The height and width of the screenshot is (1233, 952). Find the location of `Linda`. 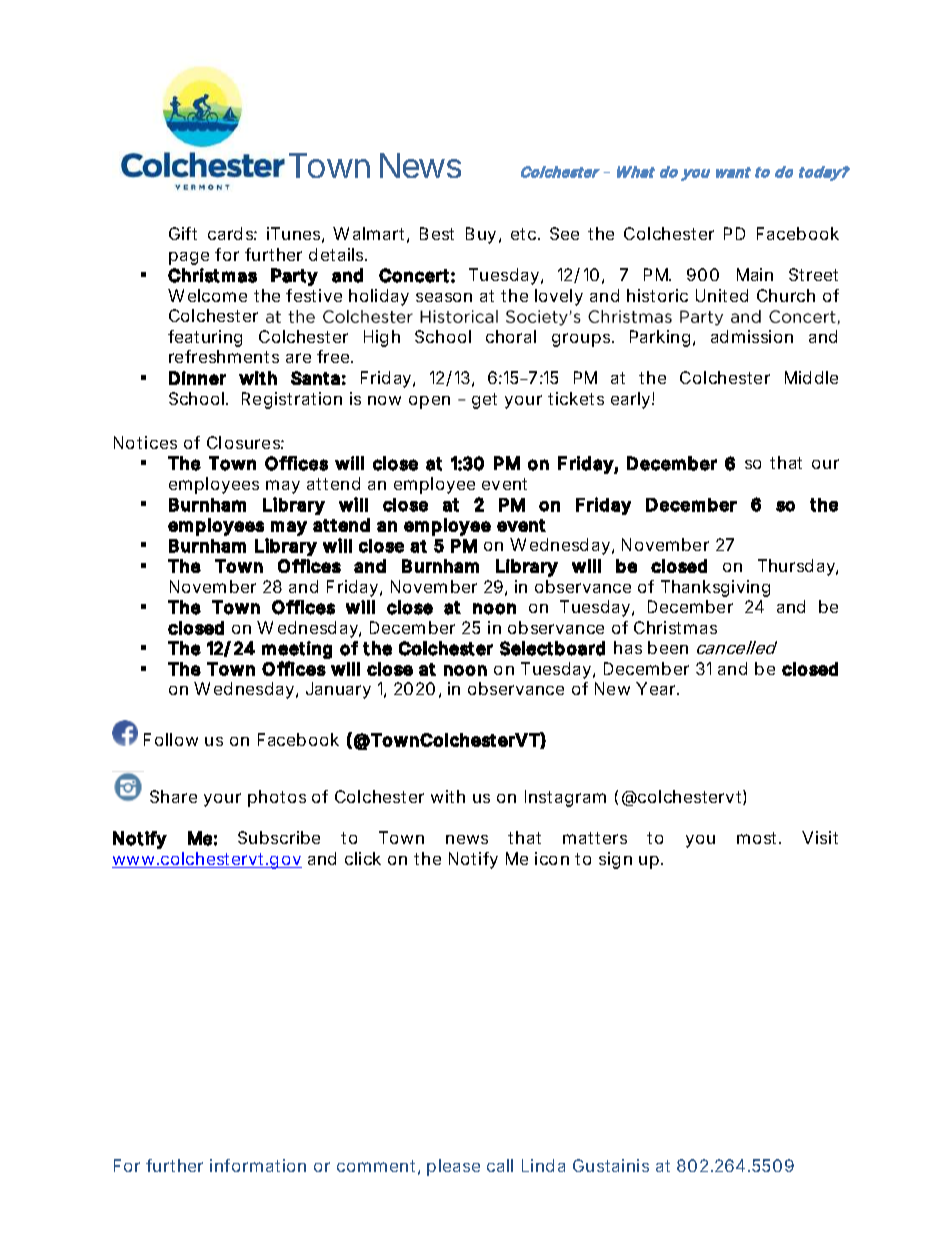

Linda is located at coordinates (543, 1165).
